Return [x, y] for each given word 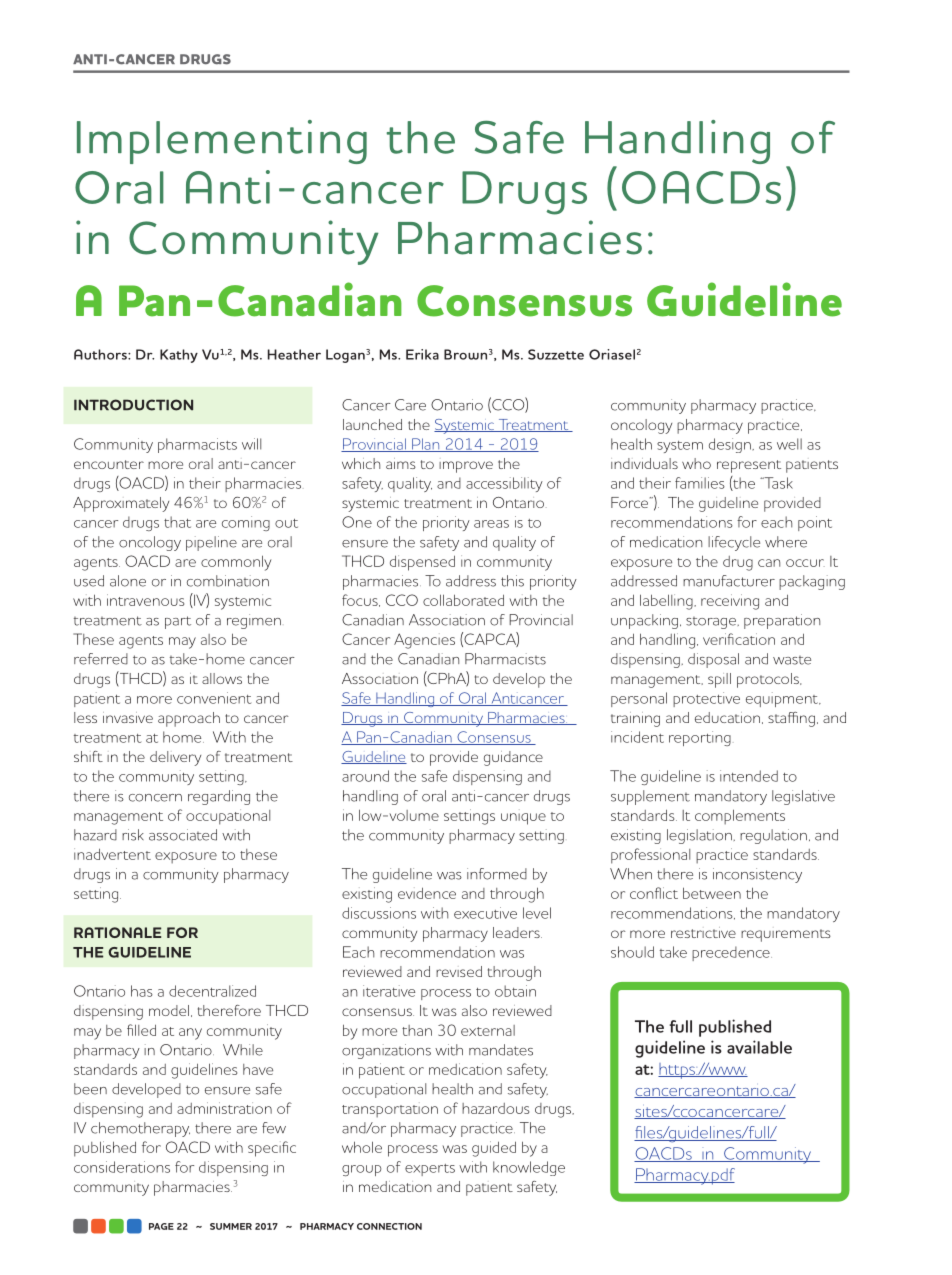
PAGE [161, 1226]
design [731, 445]
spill [719, 680]
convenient [214, 698]
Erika [422, 354]
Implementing [222, 142]
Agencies [424, 641]
